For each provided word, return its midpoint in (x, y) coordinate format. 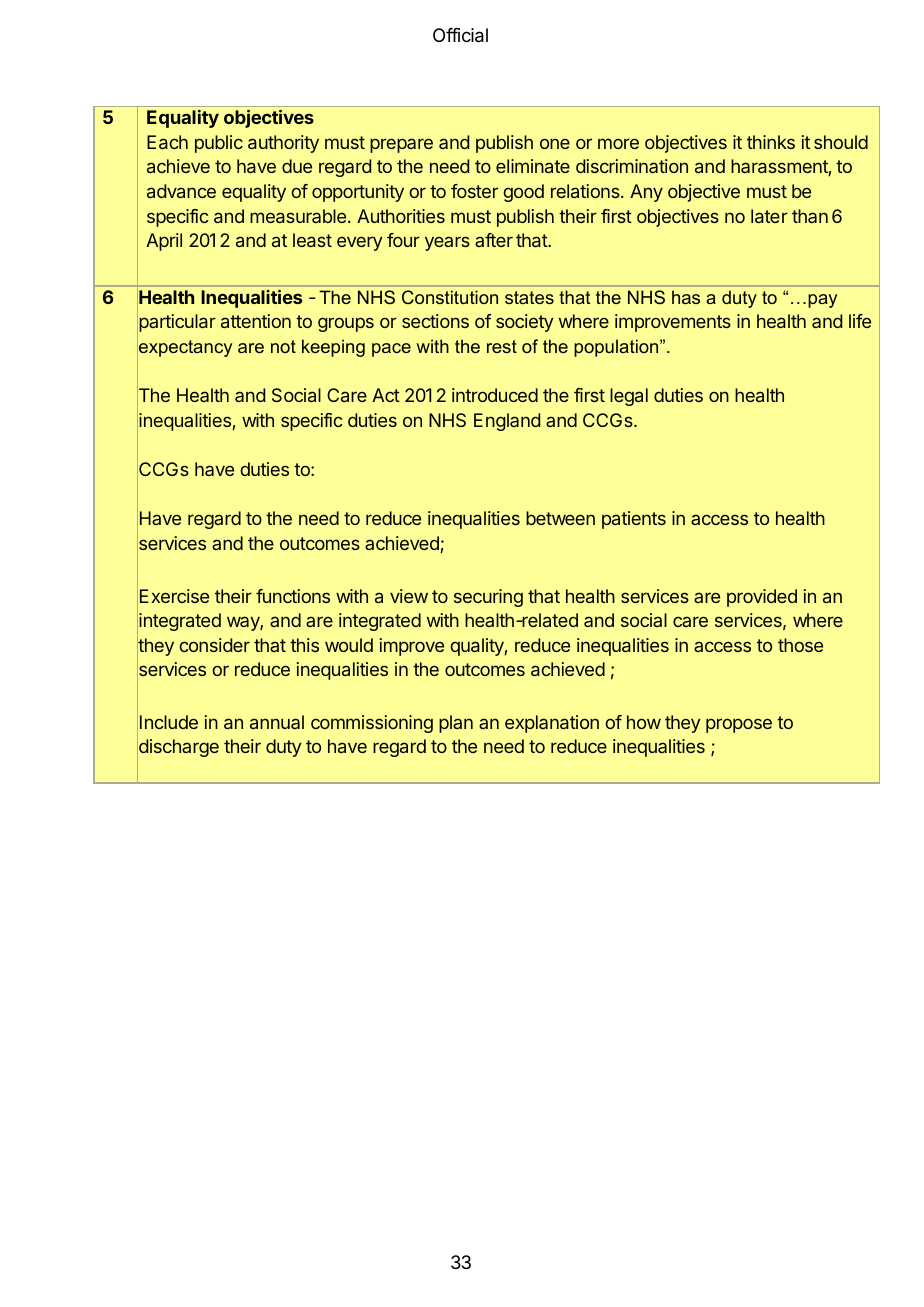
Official (460, 35)
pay (822, 301)
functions (293, 596)
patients (634, 520)
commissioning (372, 724)
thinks (771, 142)
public (219, 144)
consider (214, 645)
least (312, 240)
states (529, 297)
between (560, 518)
